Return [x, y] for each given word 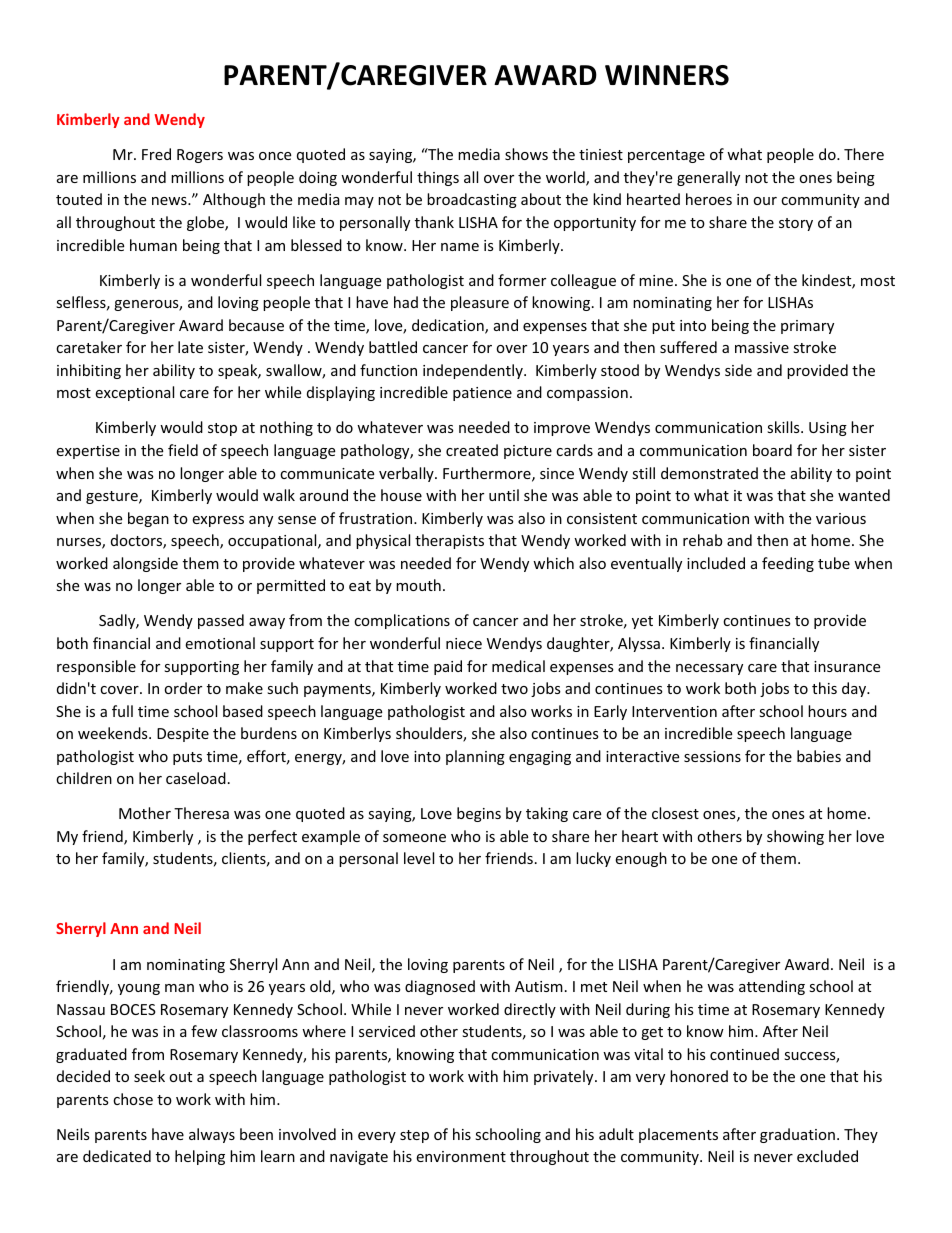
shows [526, 154]
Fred [156, 154]
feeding [788, 564]
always [212, 1135]
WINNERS [667, 75]
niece [464, 643]
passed [221, 621]
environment [461, 1156]
